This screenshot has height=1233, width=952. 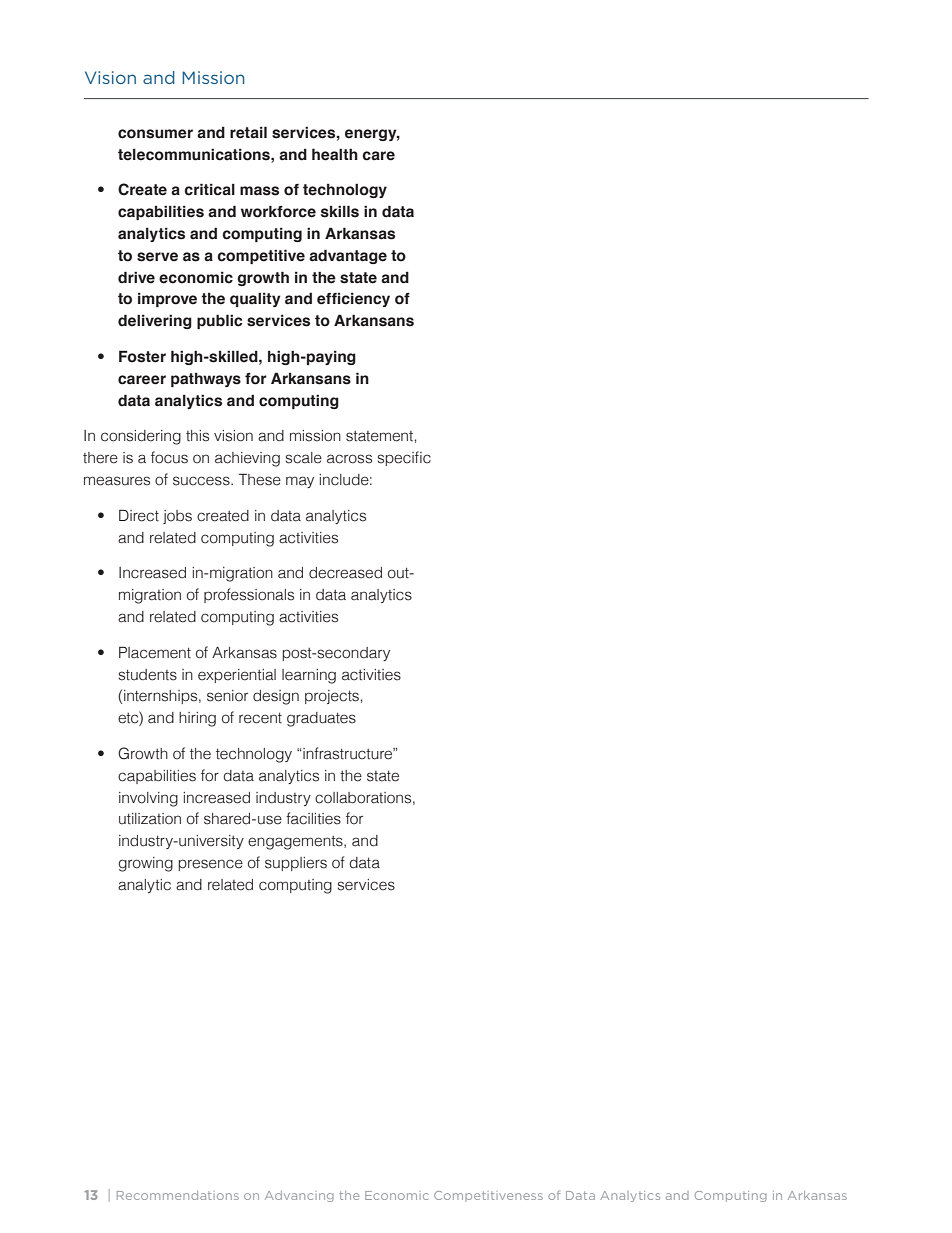 I want to click on experiential, so click(x=237, y=676).
